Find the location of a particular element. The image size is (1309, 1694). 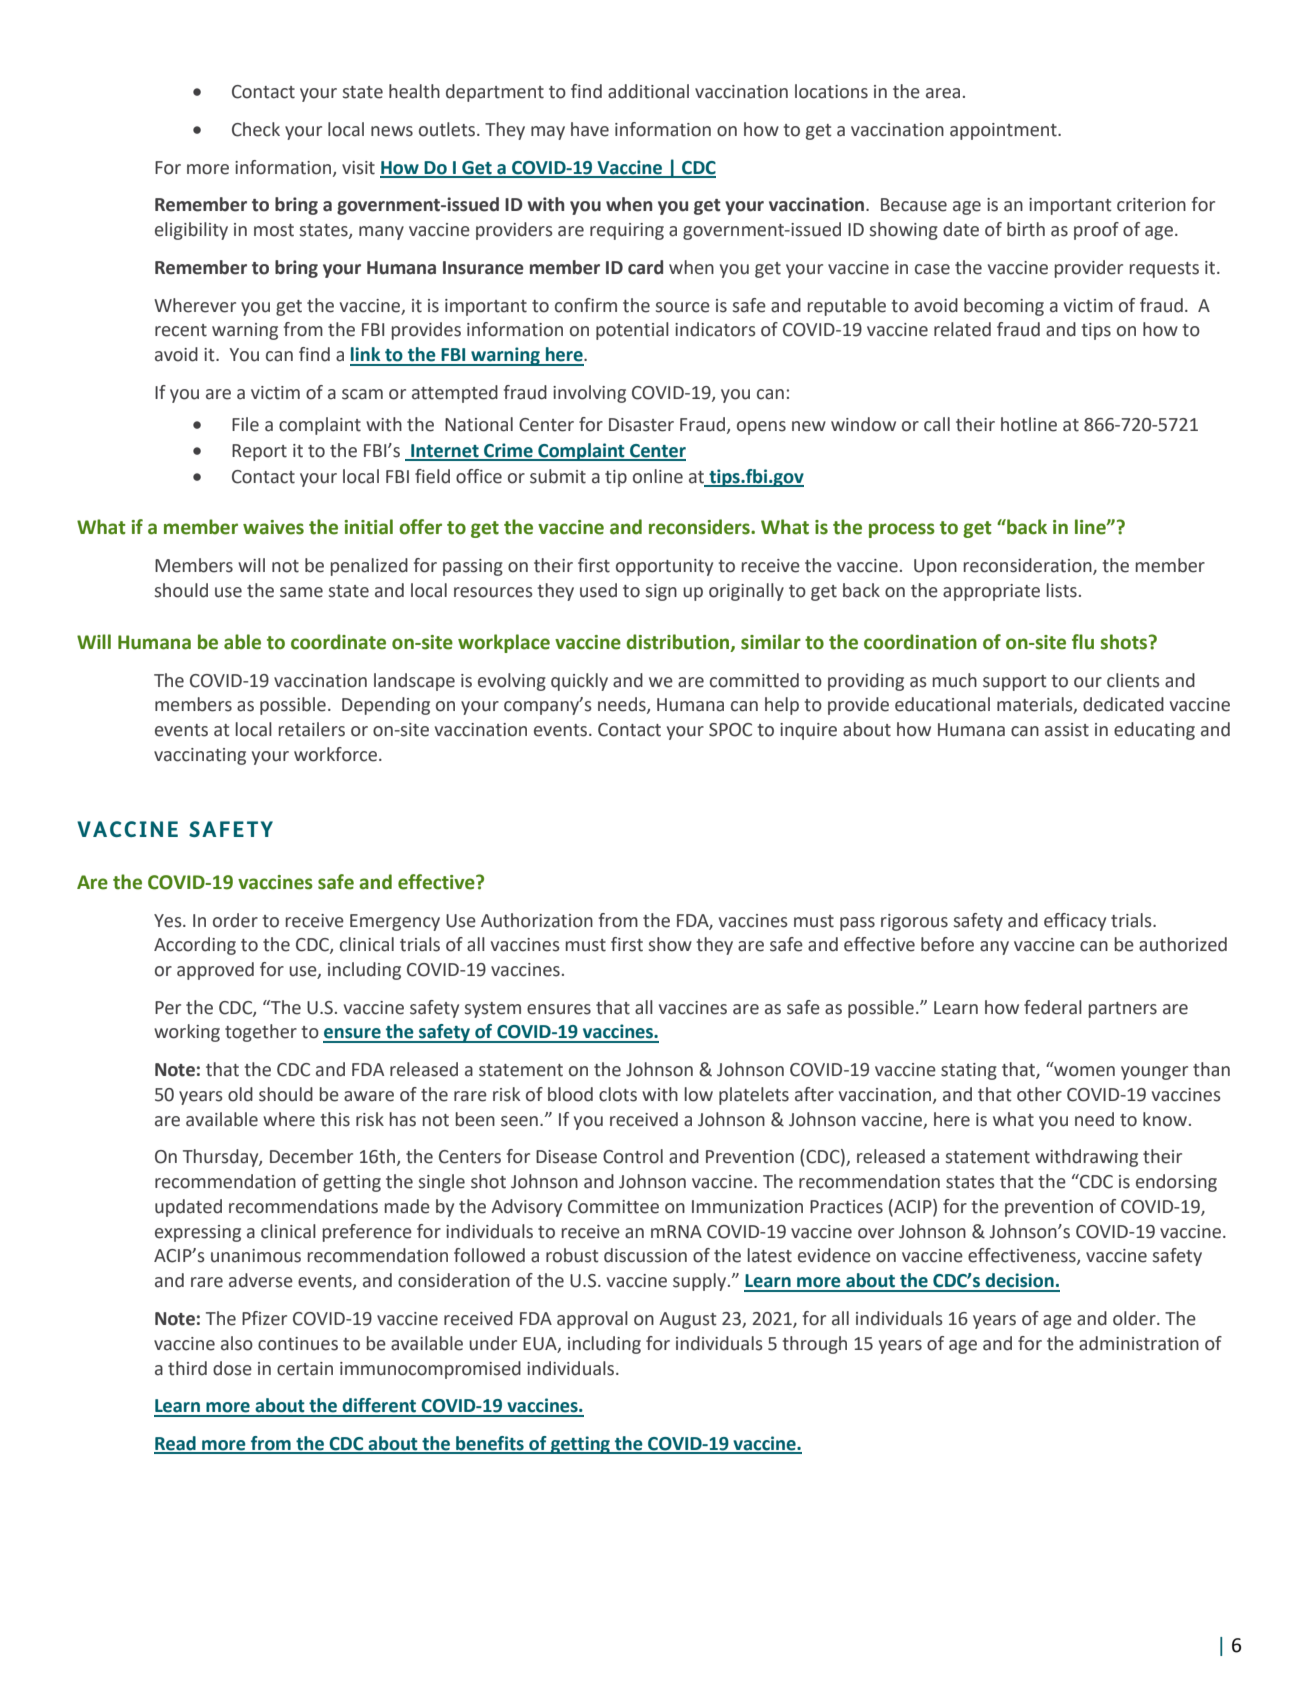

August is located at coordinates (688, 1320).
